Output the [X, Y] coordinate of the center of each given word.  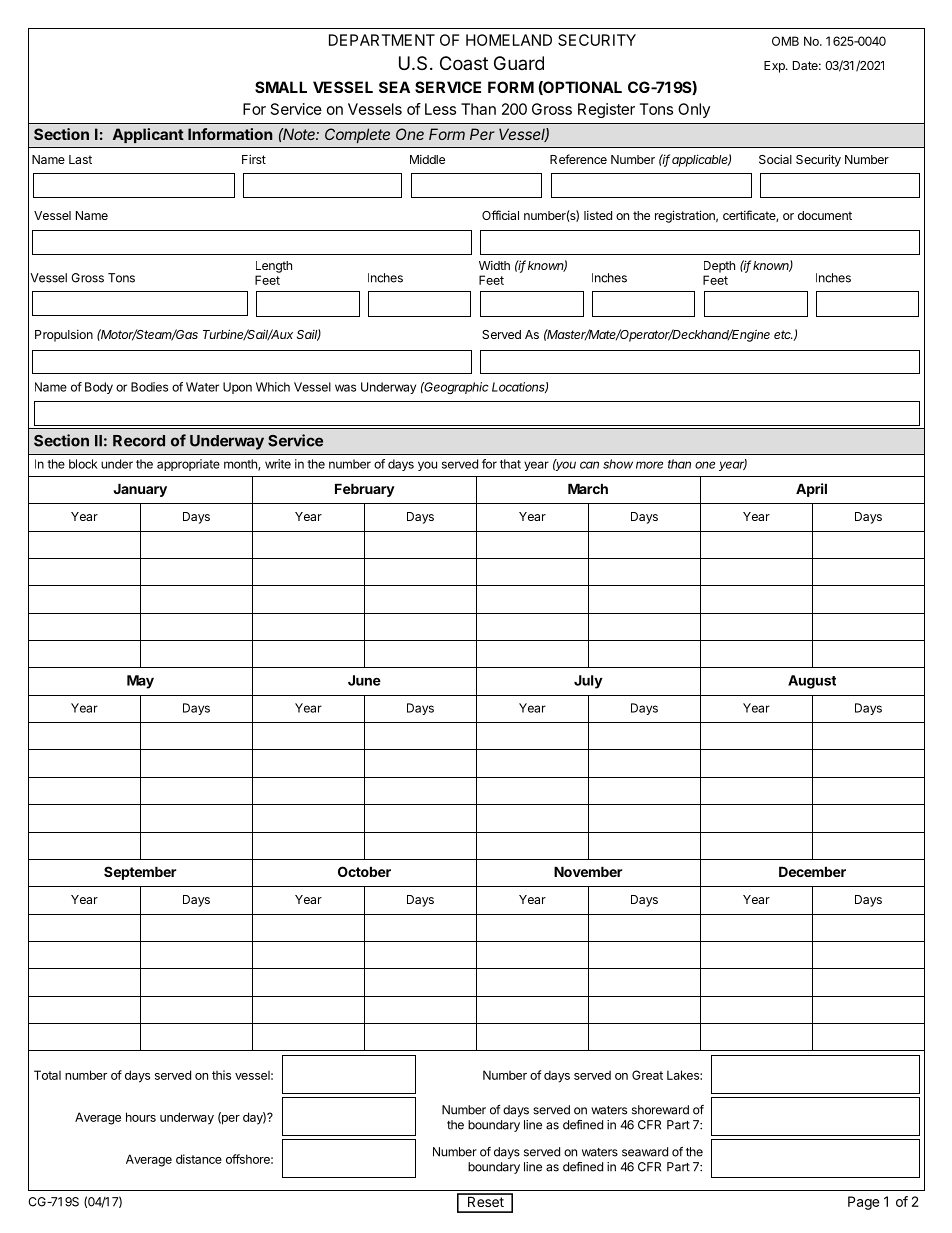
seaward [645, 1152]
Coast [464, 63]
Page [863, 1203]
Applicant [148, 135]
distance [199, 1159]
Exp [775, 67]
